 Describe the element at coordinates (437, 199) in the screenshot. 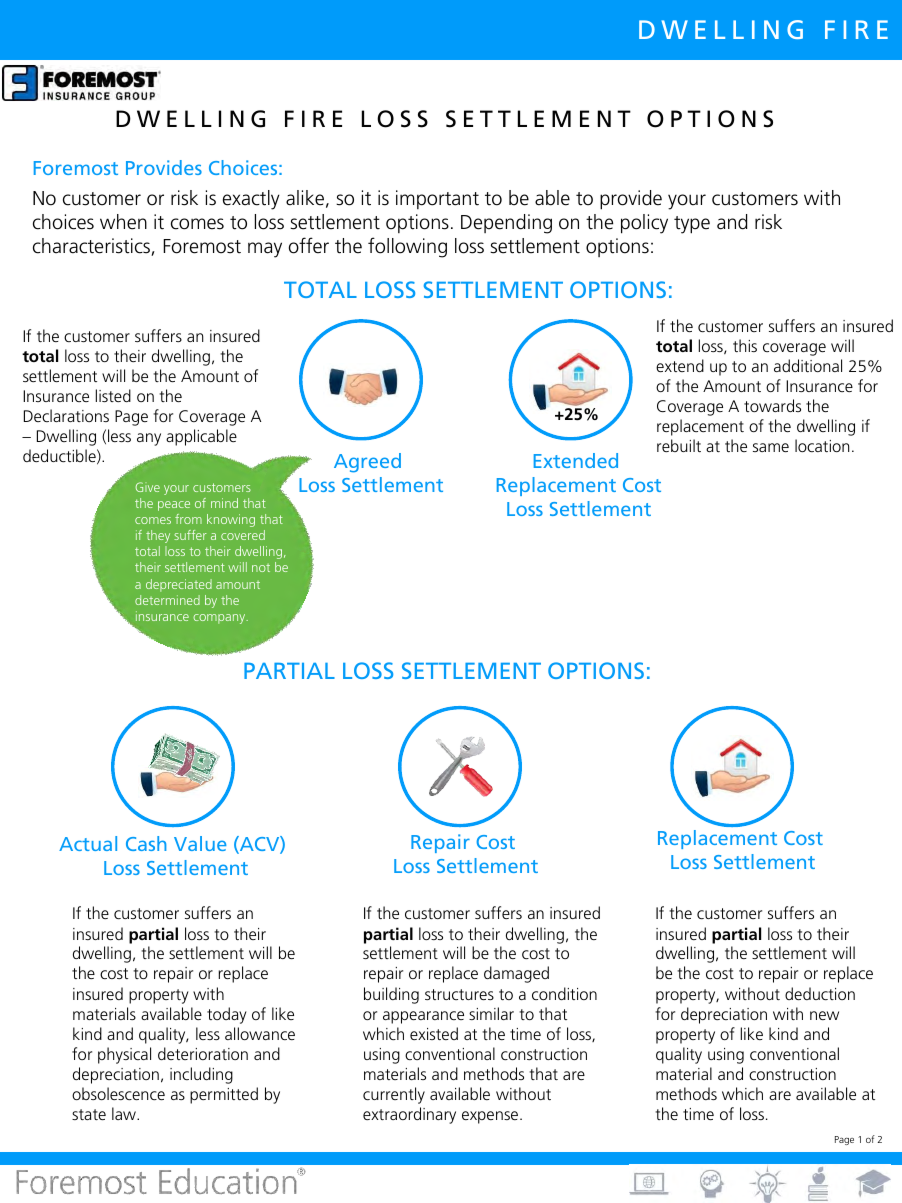

I see `important` at that location.
